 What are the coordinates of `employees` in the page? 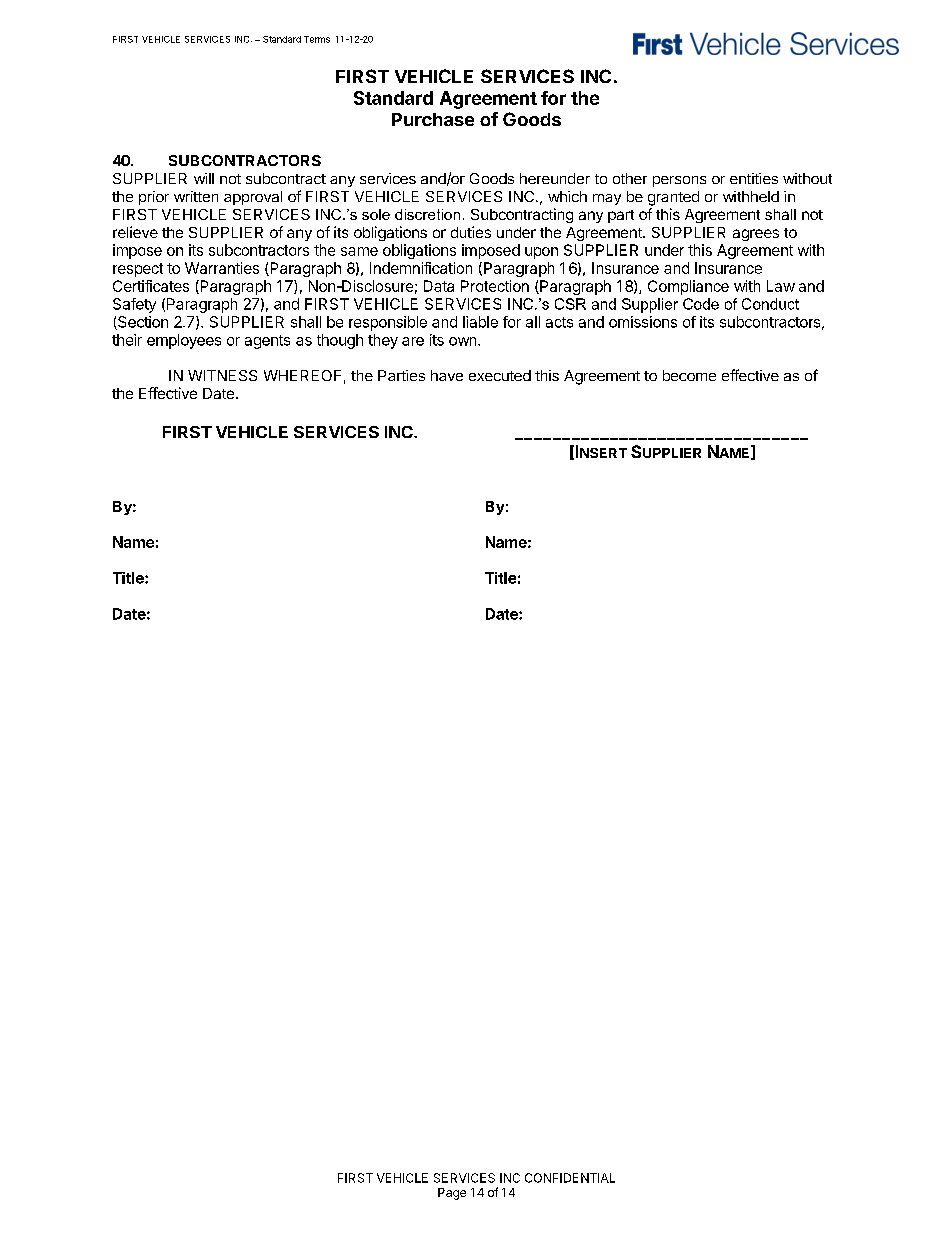 It's located at (184, 341).
